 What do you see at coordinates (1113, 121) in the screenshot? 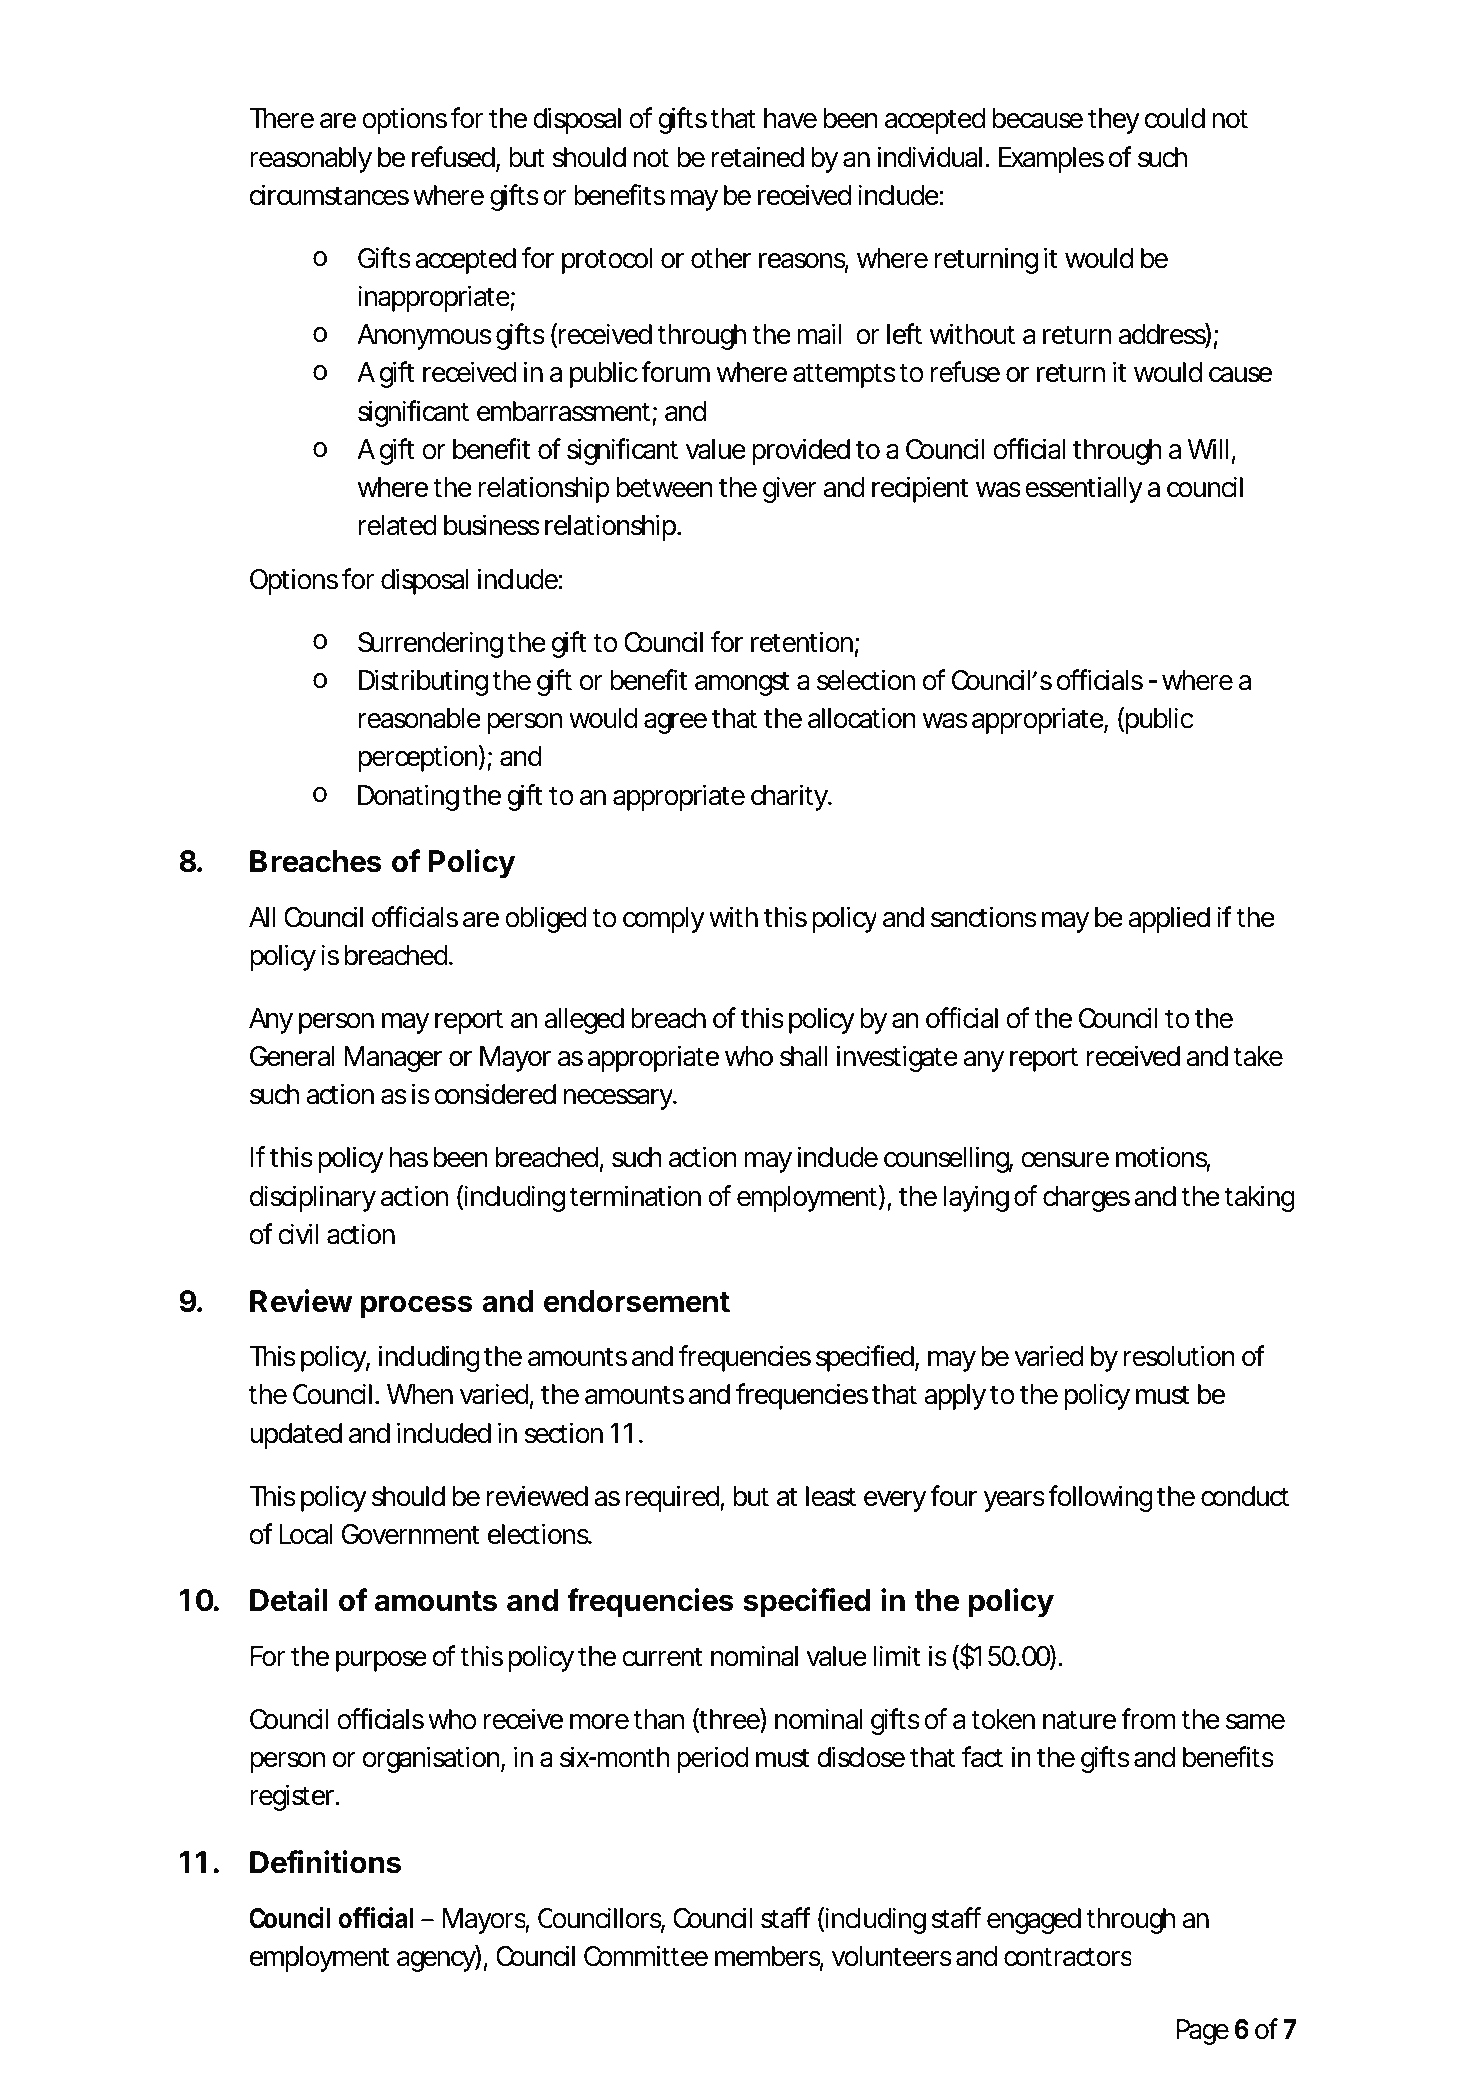
I see `they` at bounding box center [1113, 121].
